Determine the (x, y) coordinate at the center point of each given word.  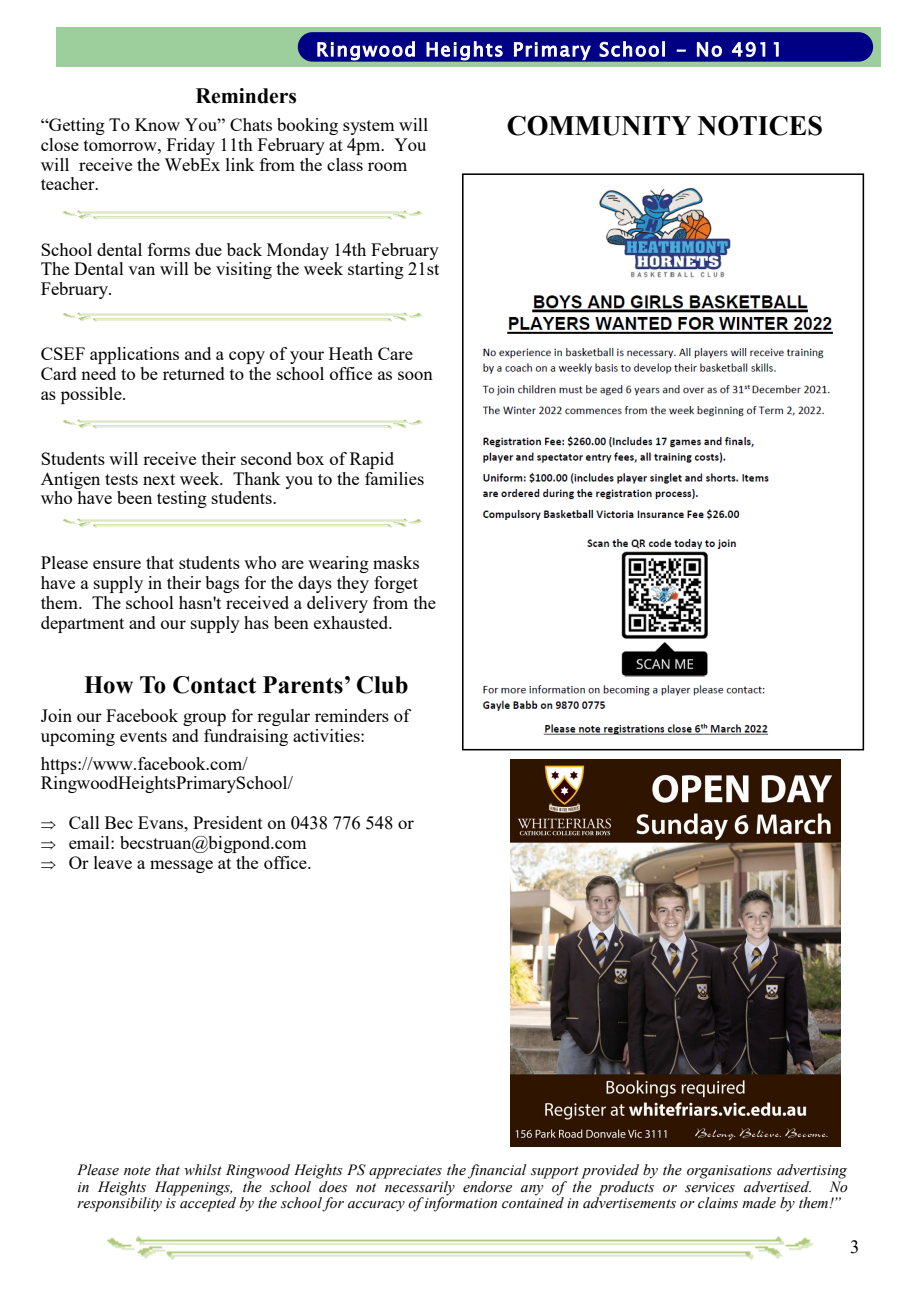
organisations (729, 1172)
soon (415, 375)
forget (396, 584)
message (181, 866)
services (710, 1187)
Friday (191, 146)
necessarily (419, 1188)
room (387, 166)
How (108, 685)
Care (395, 353)
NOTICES (760, 125)
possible (92, 395)
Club (382, 685)
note (137, 1171)
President (228, 822)
